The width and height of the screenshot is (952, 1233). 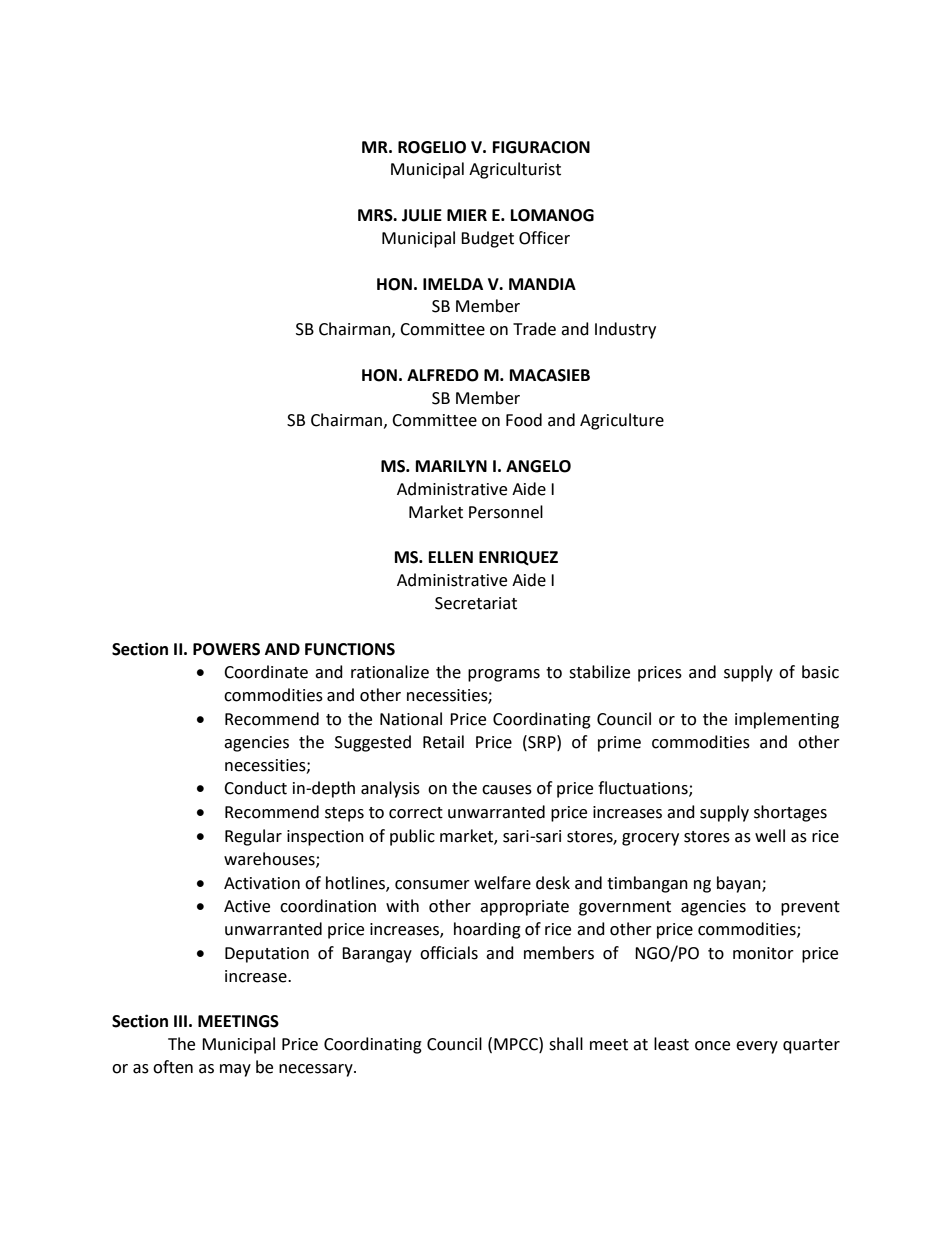 I want to click on JULIE, so click(x=422, y=215).
